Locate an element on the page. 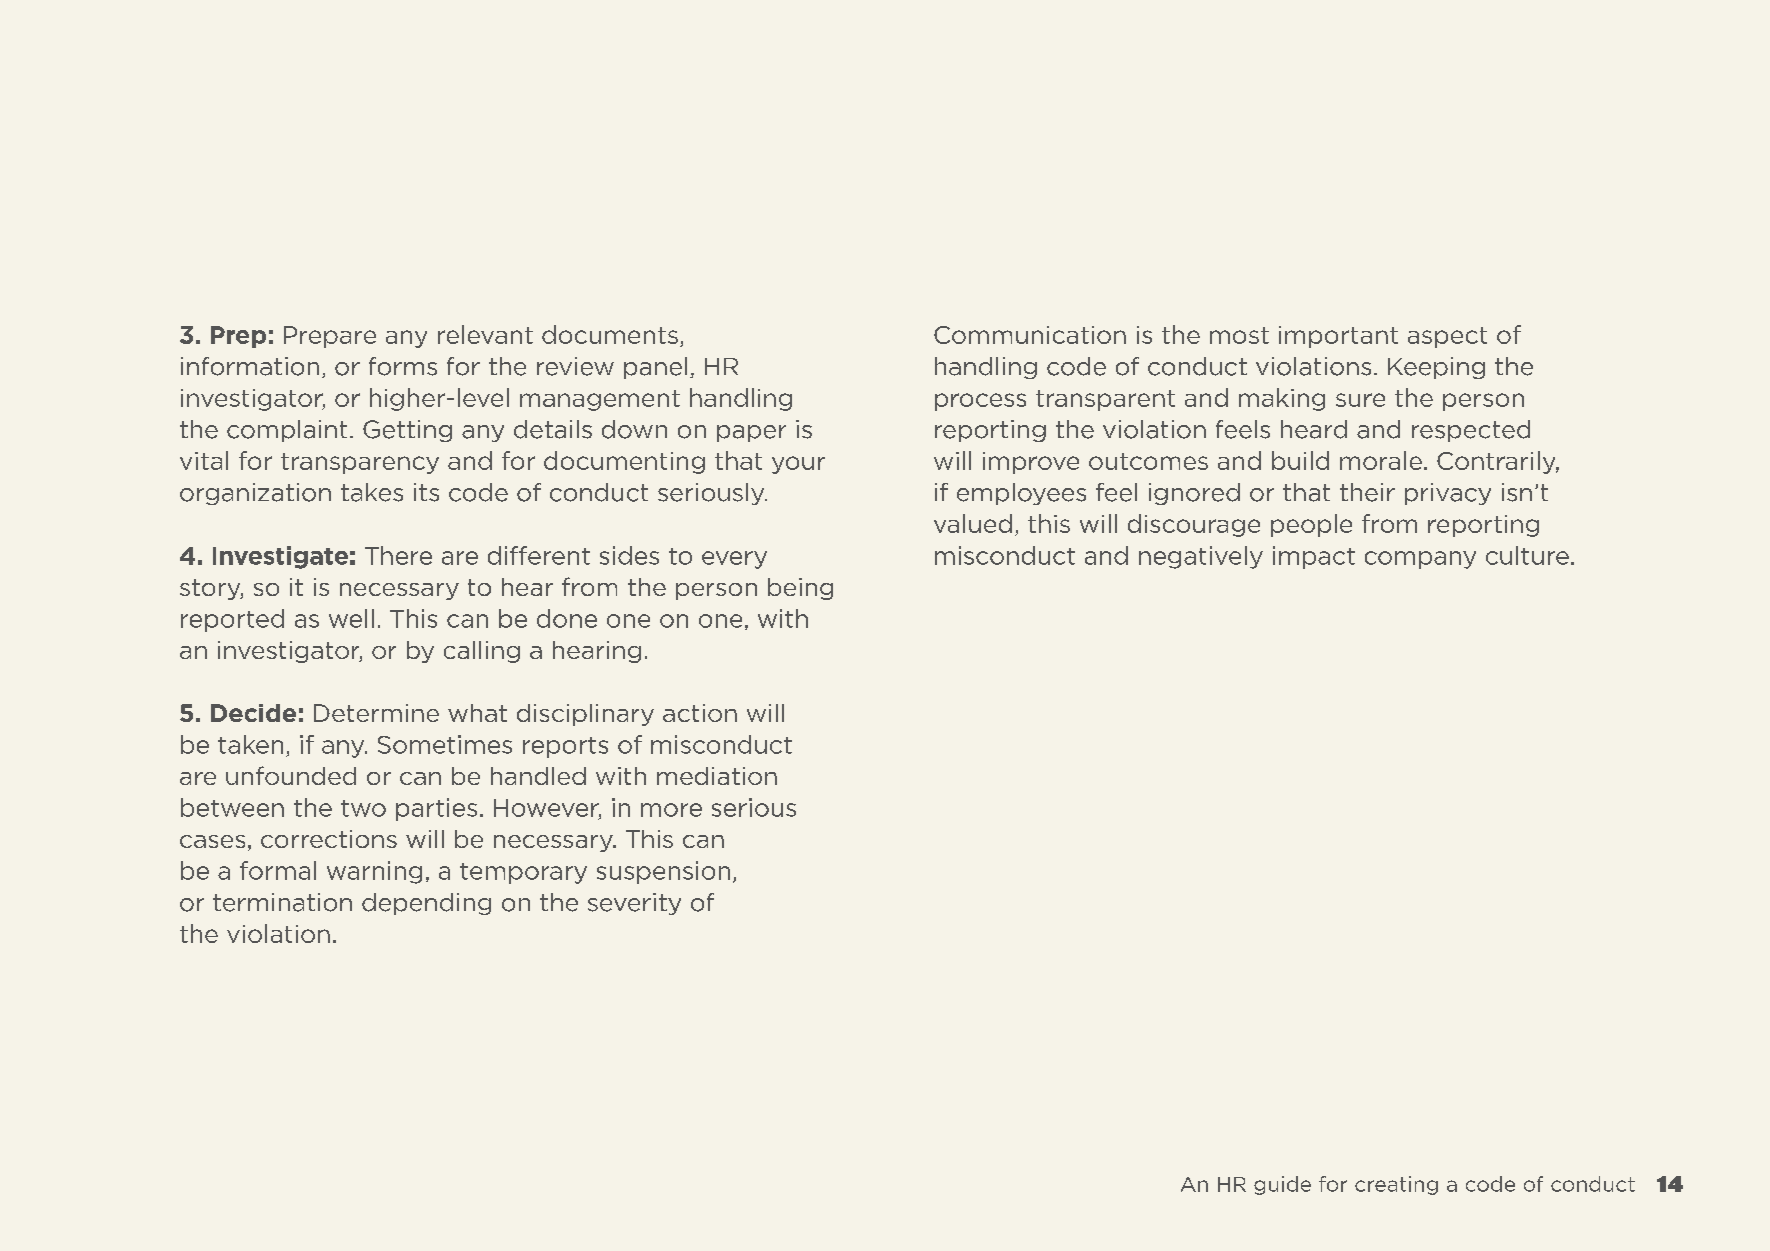 This document has width=1770, height=1251. process is located at coordinates (980, 402).
